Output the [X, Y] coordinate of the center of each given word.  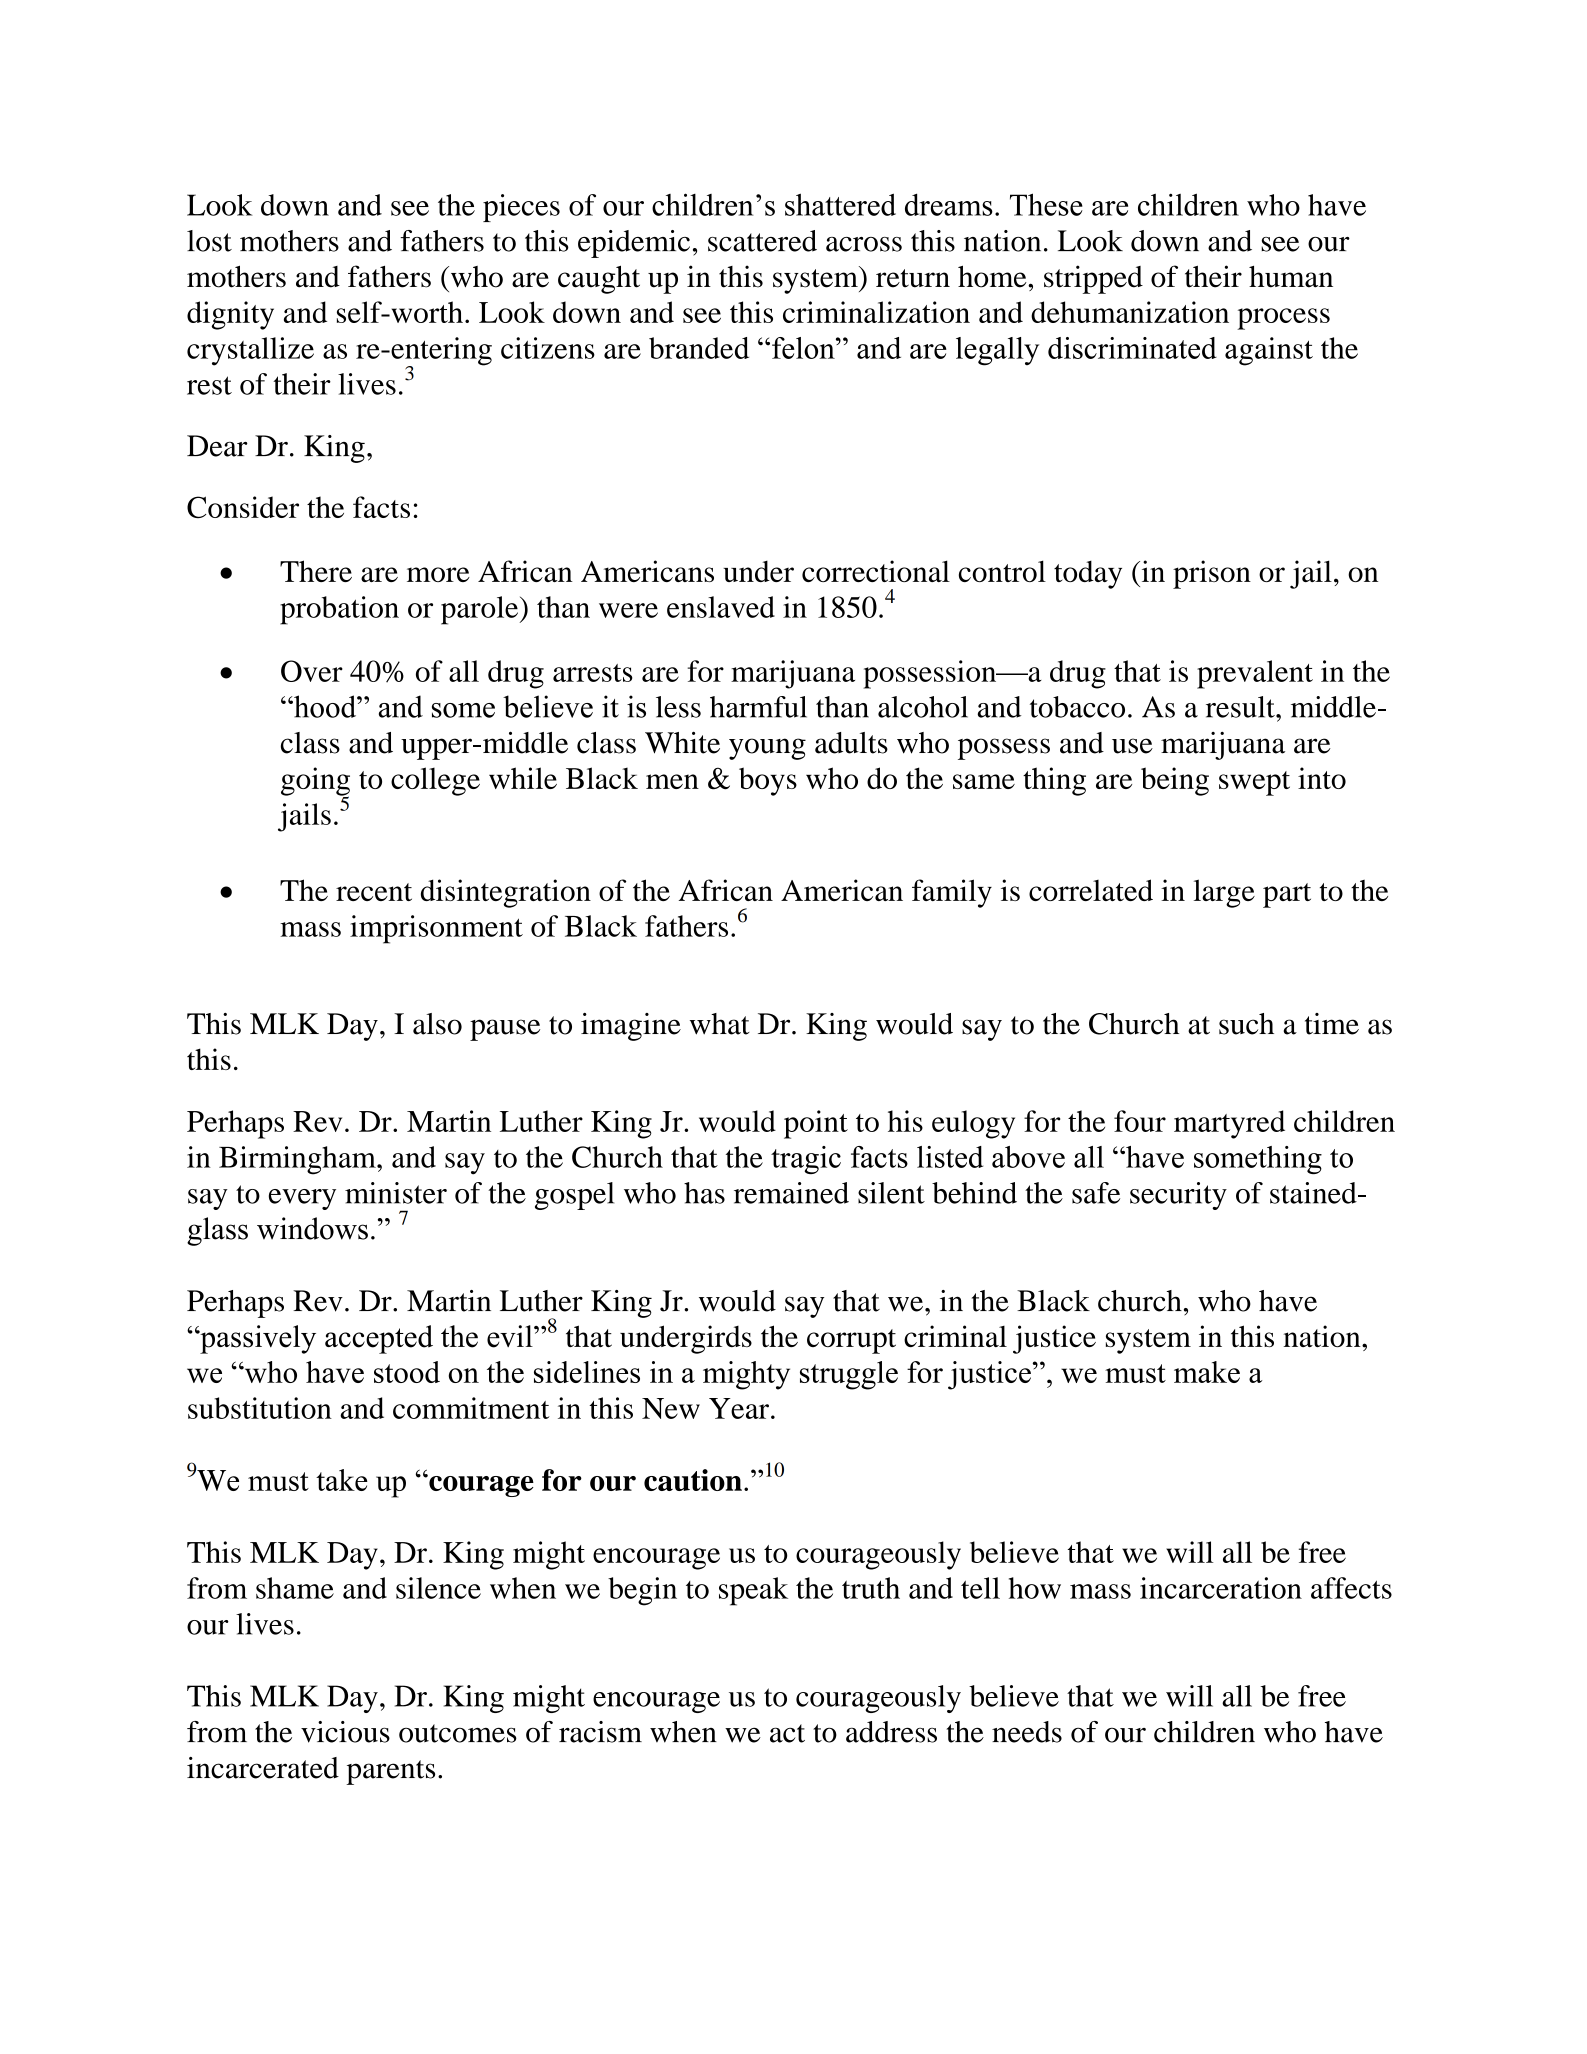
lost [209, 241]
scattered [762, 241]
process [1283, 319]
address [891, 1732]
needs [1027, 1732]
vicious [345, 1732]
